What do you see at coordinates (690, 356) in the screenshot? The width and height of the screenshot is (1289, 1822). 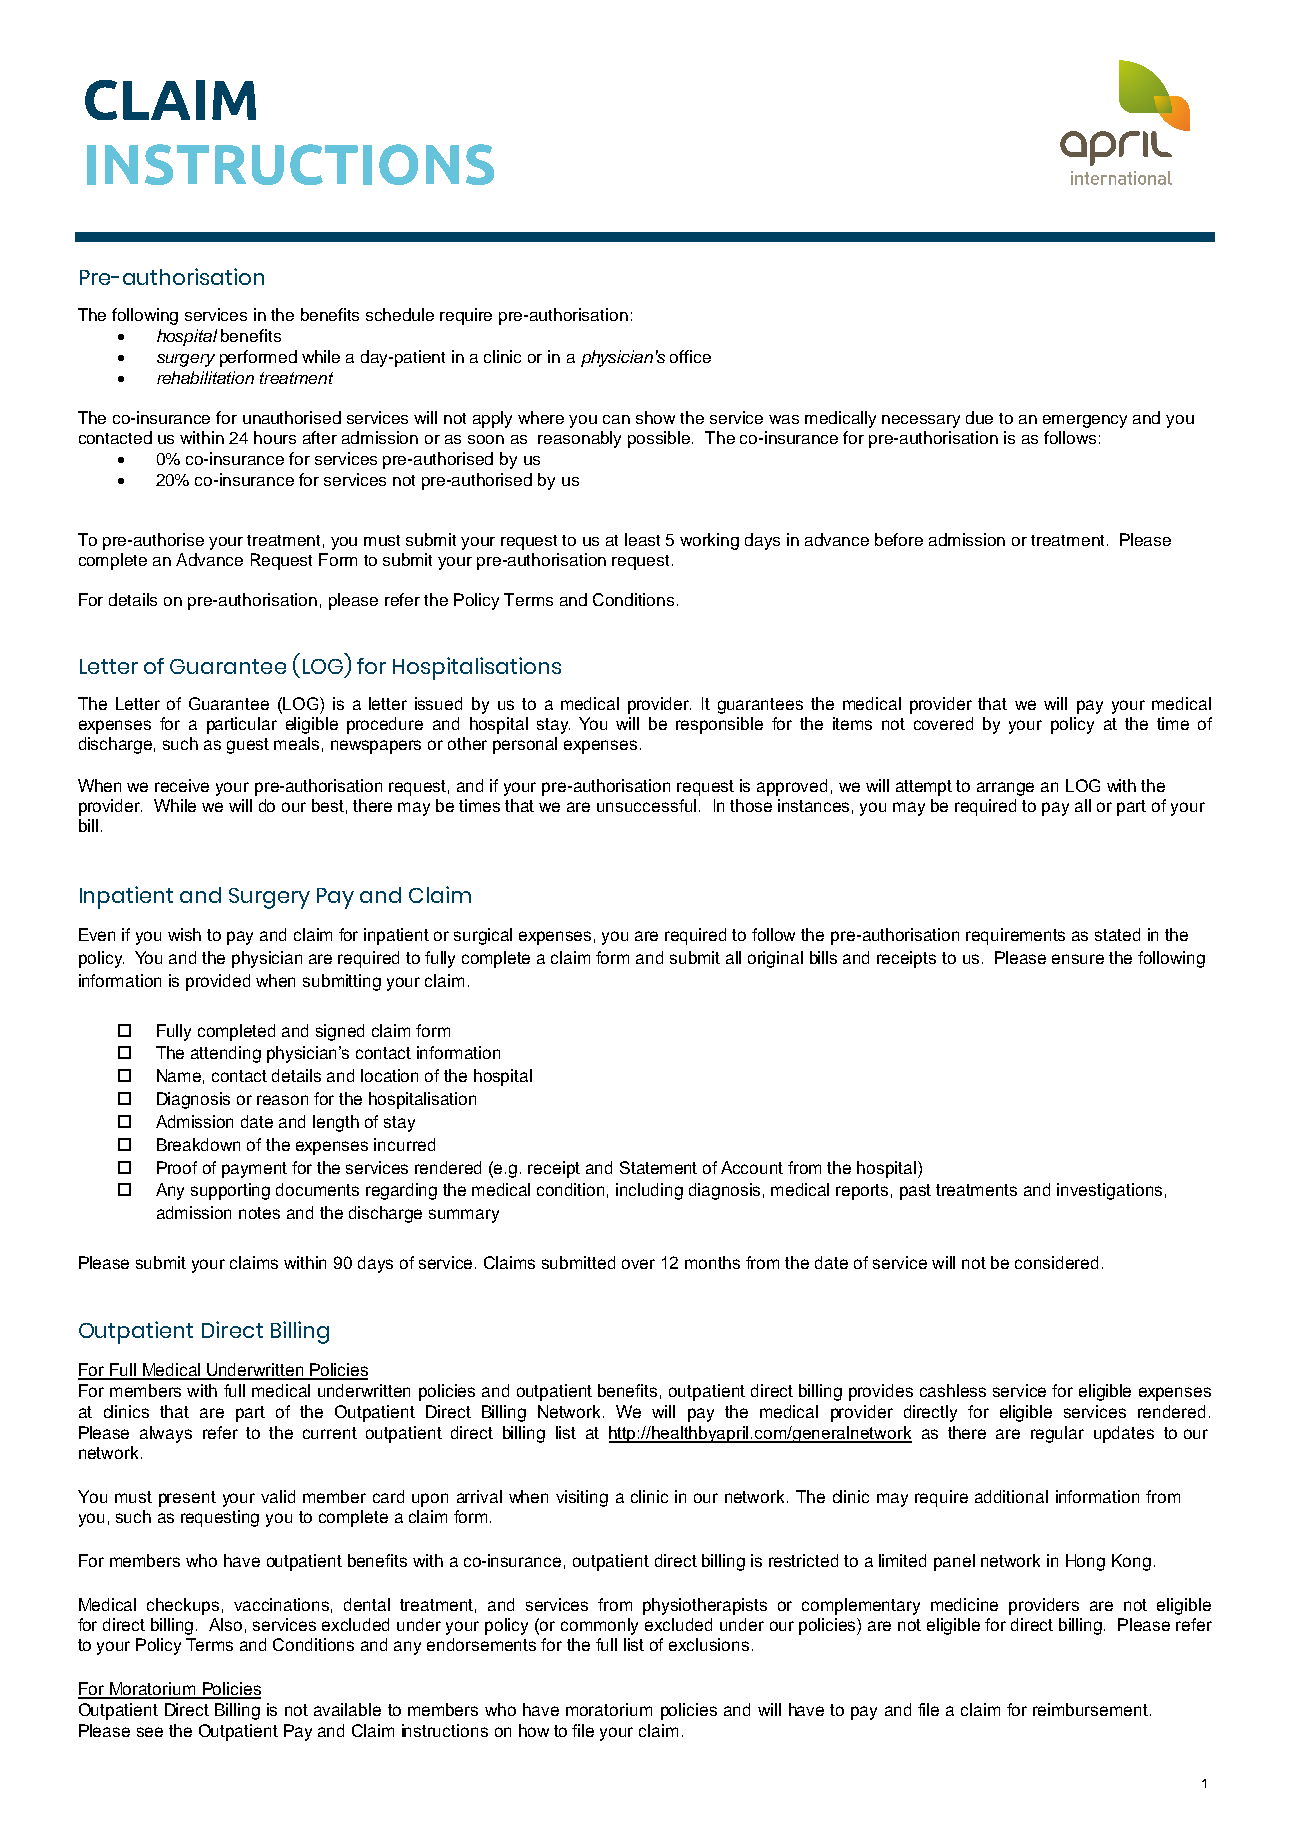 I see `office` at bounding box center [690, 356].
